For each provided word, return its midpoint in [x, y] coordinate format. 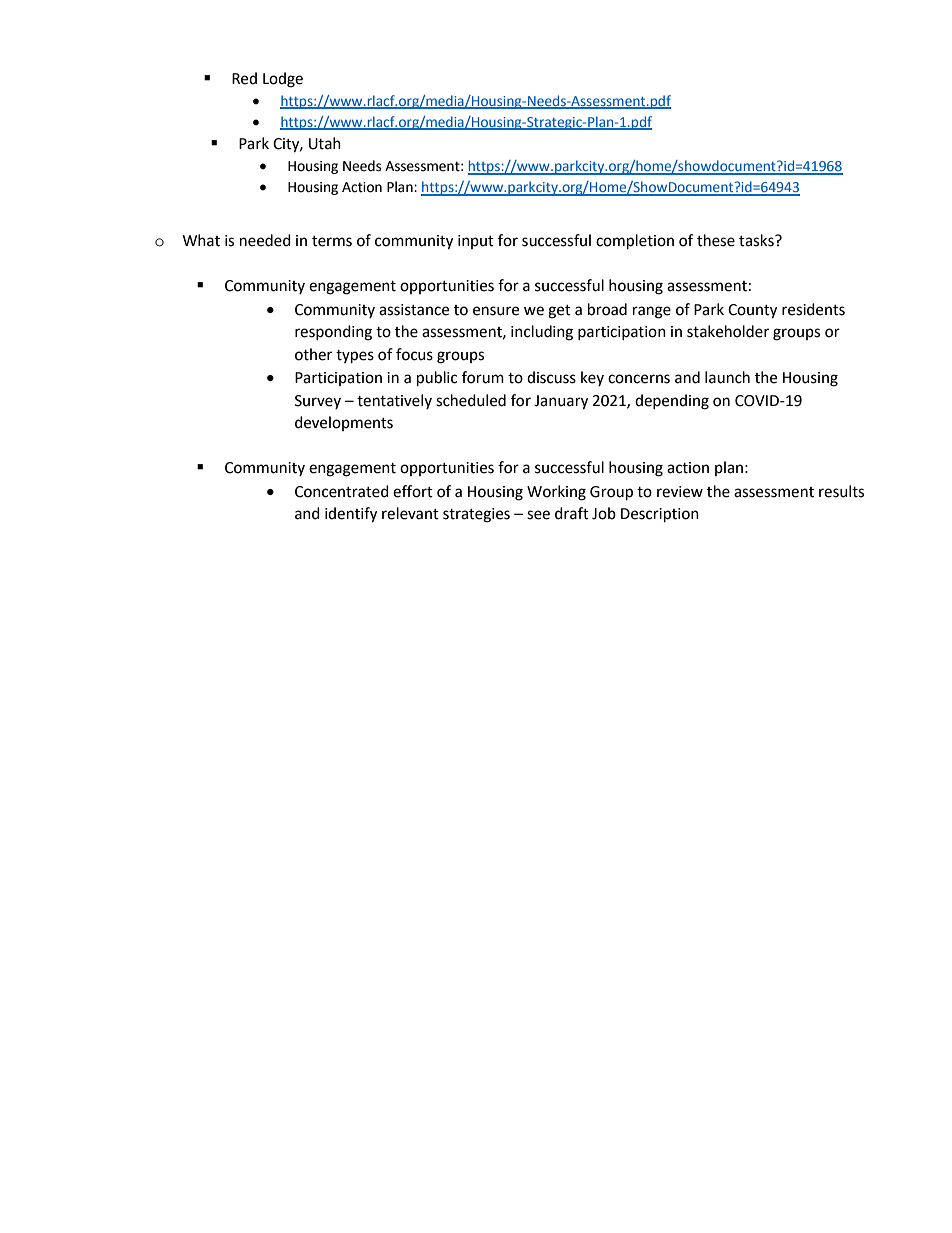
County [752, 311]
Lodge [283, 80]
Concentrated [342, 491]
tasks [757, 240]
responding [333, 333]
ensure [496, 311]
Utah [325, 143]
